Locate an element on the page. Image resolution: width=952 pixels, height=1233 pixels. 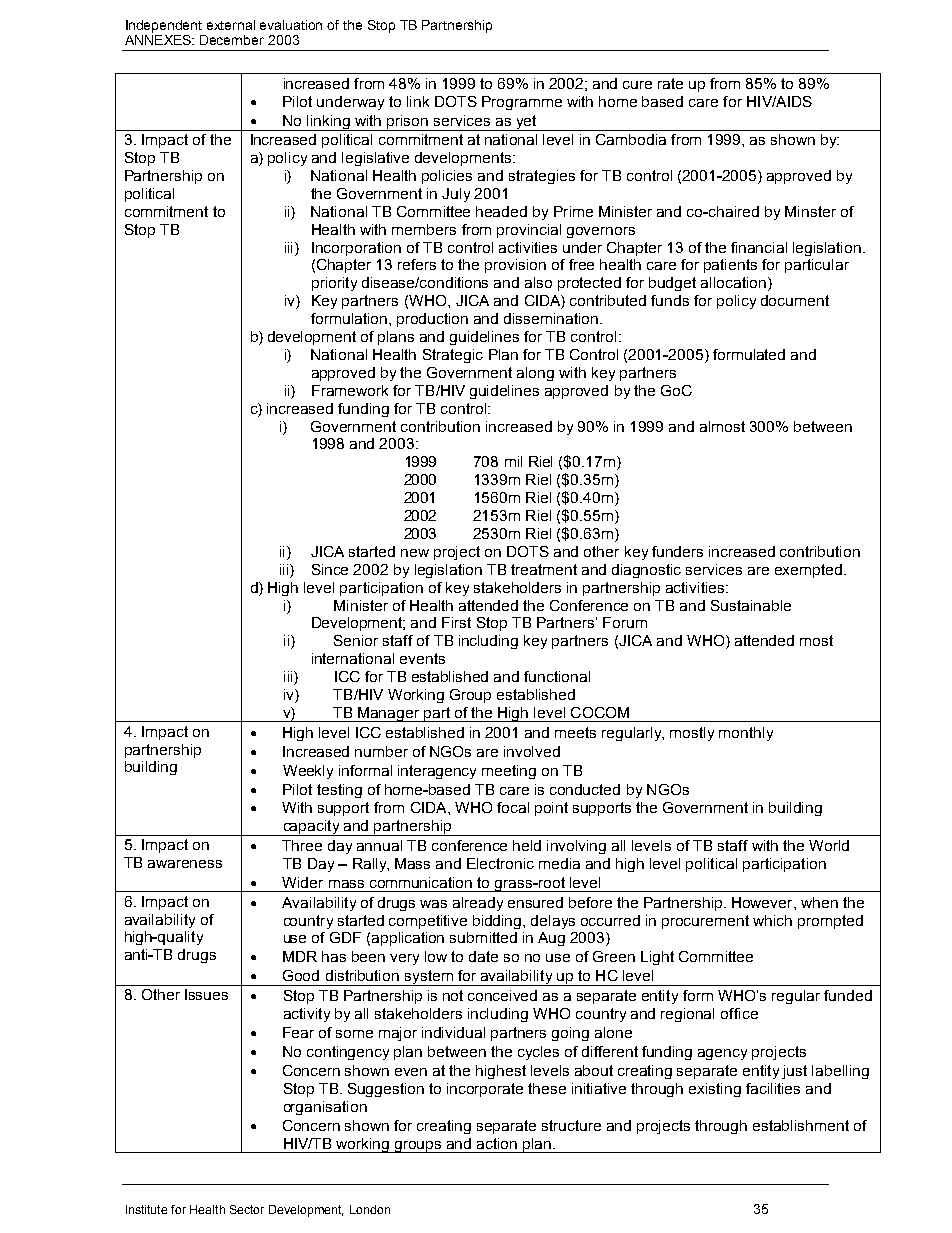
Programme is located at coordinates (522, 103).
